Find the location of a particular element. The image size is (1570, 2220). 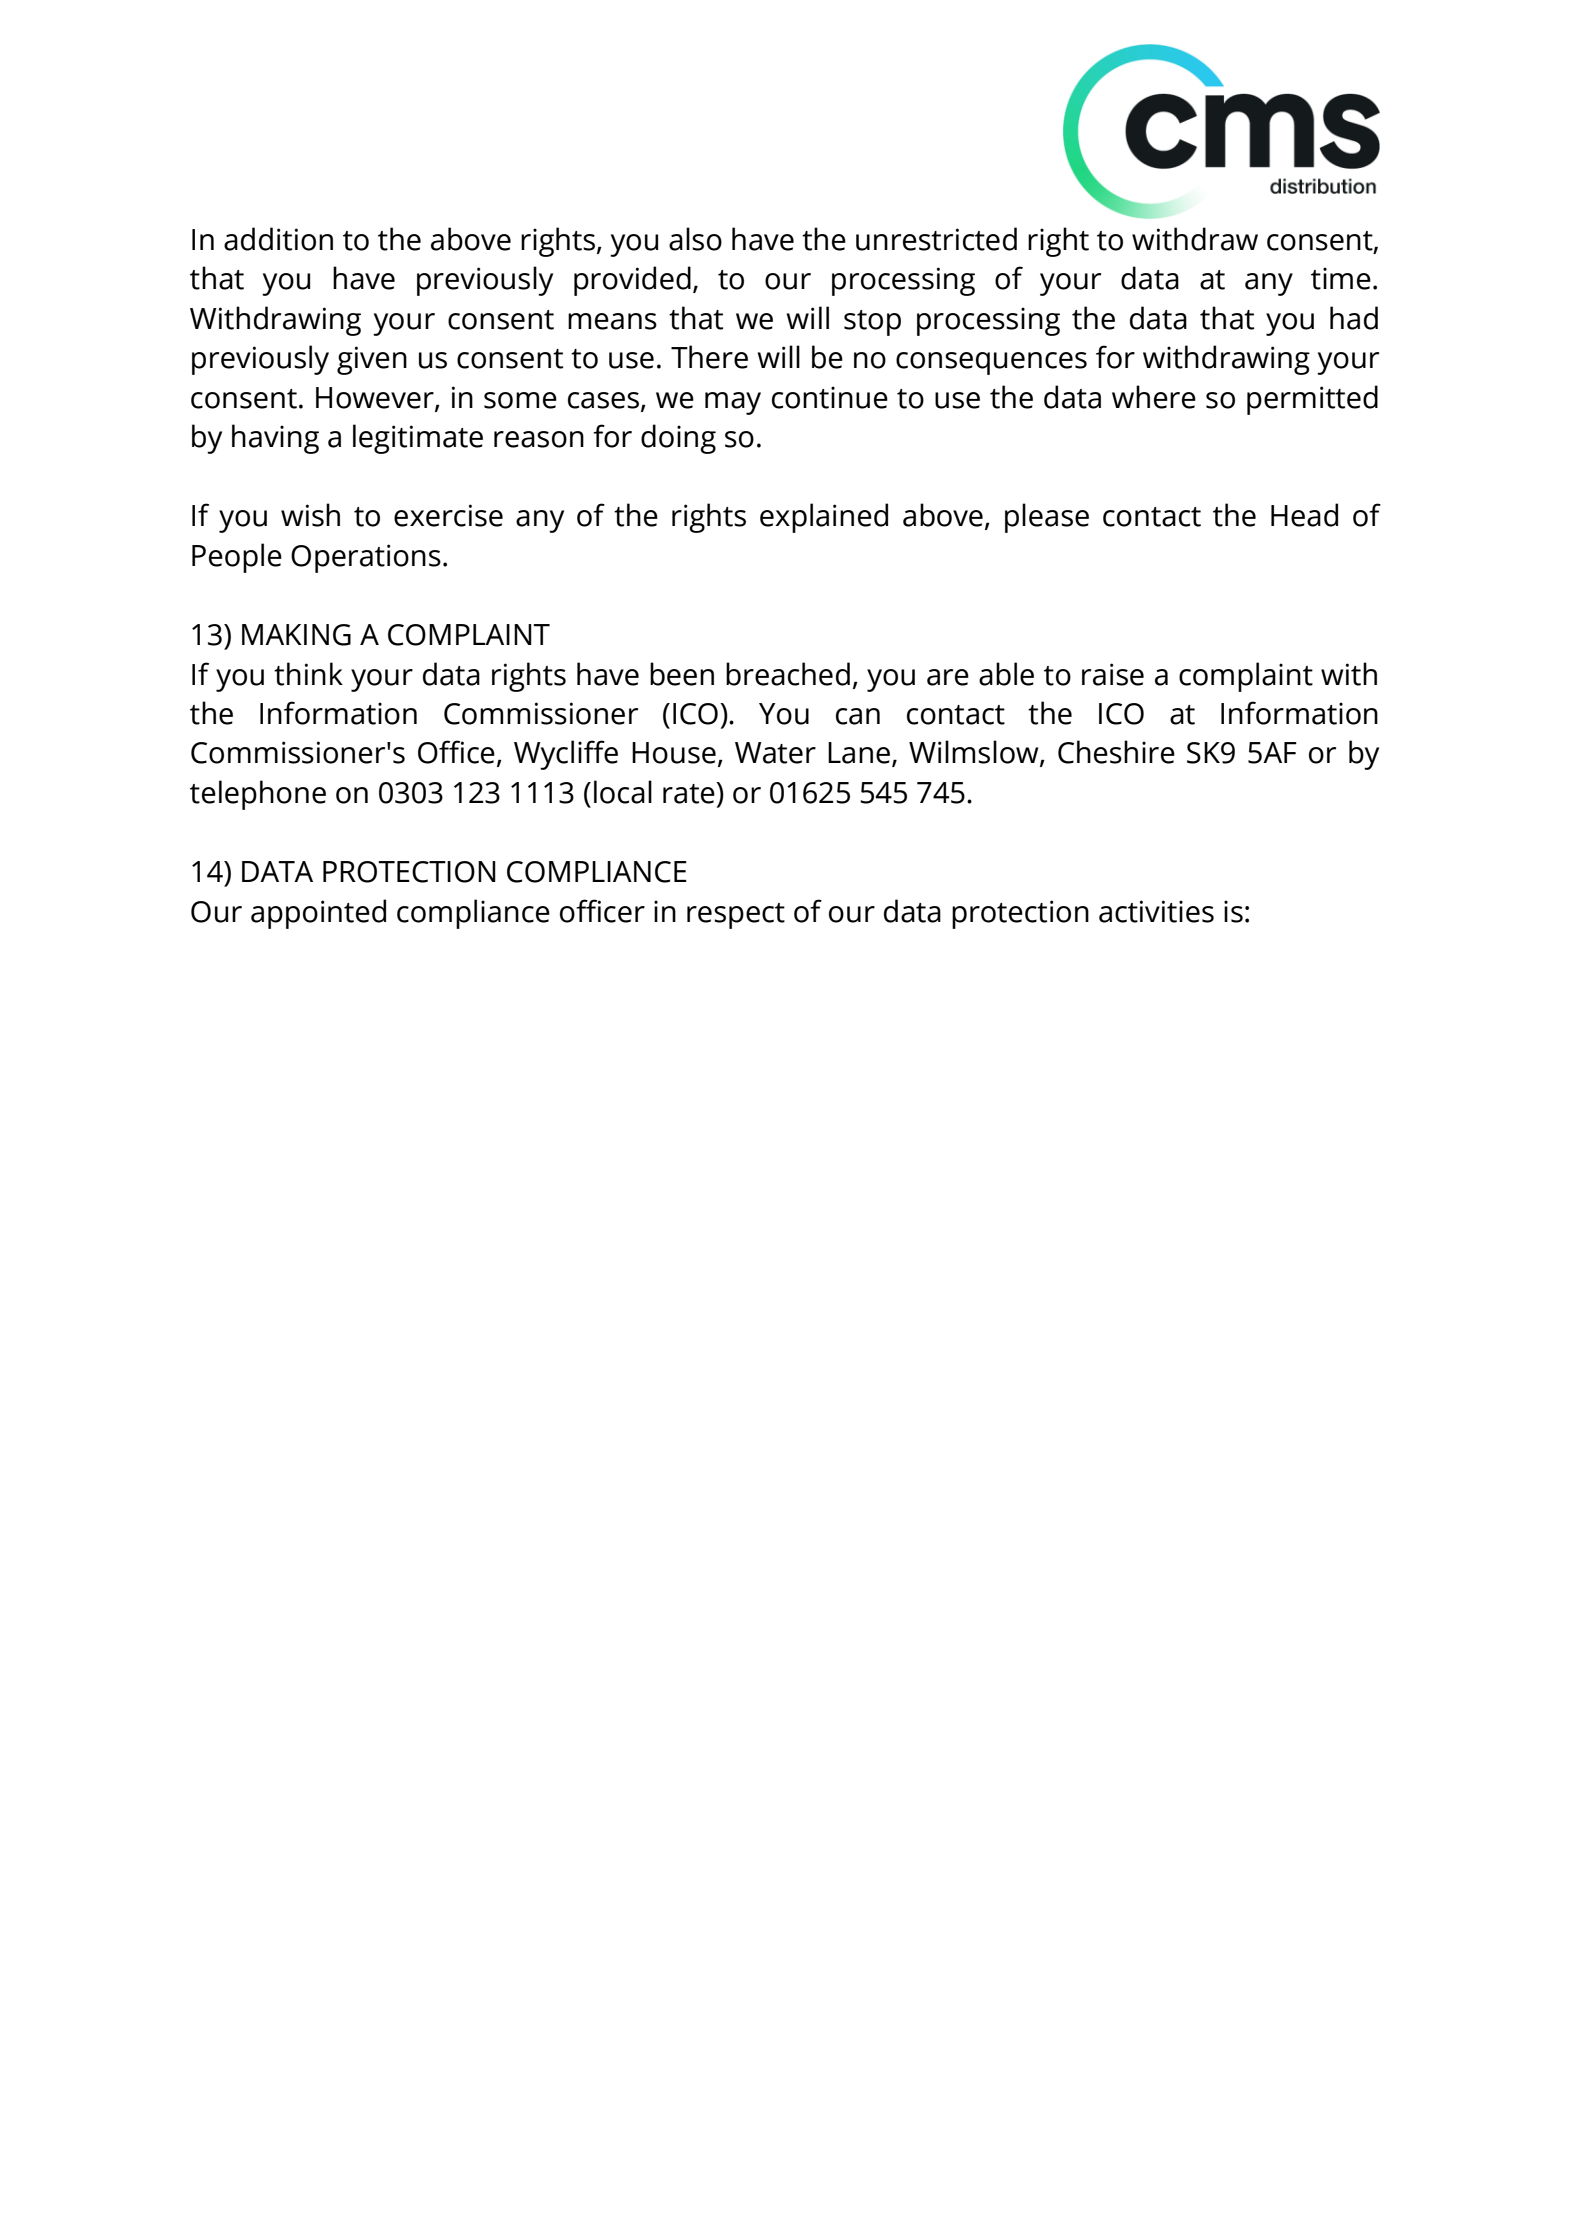

Water is located at coordinates (775, 753).
